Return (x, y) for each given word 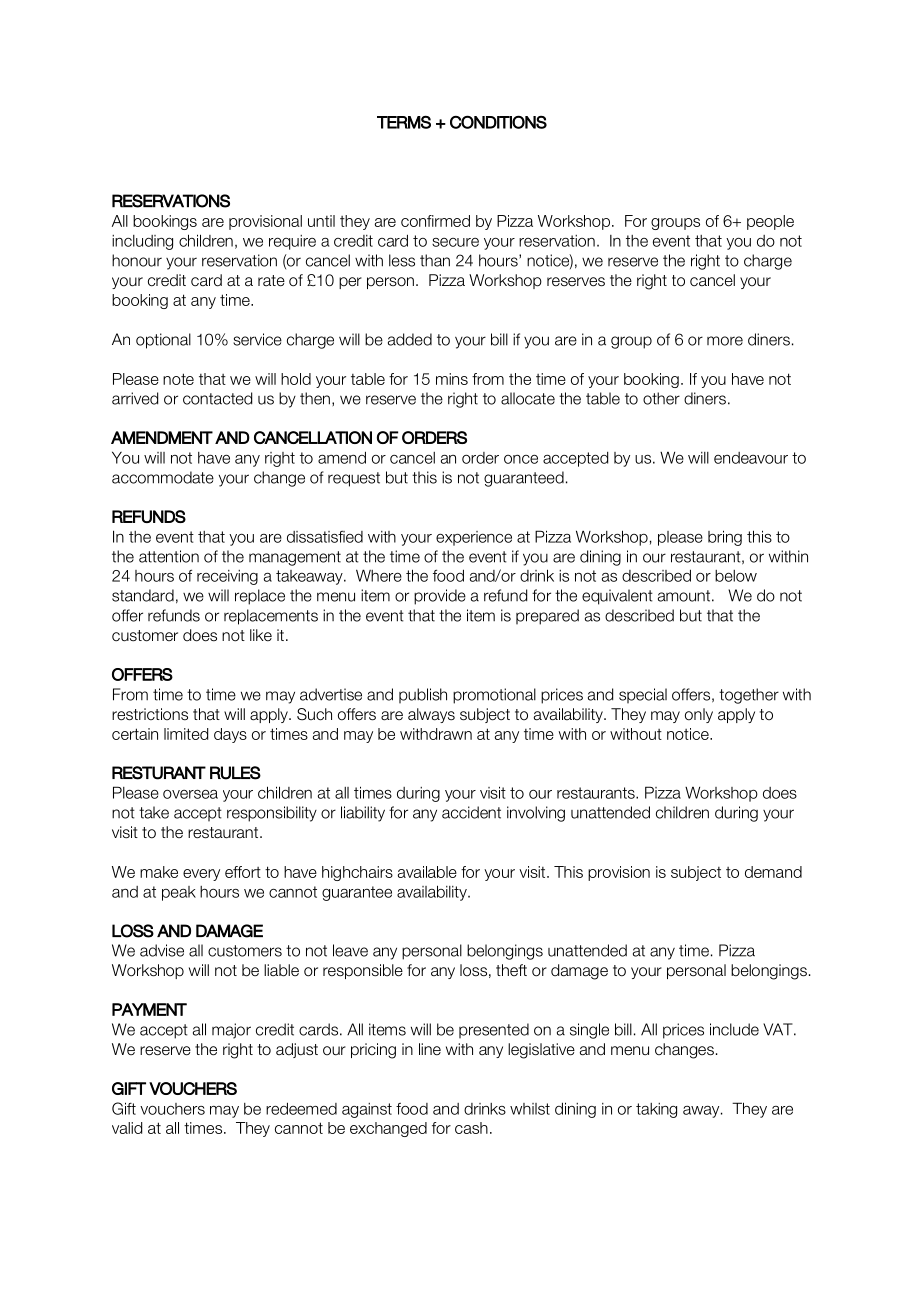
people (770, 222)
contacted (217, 398)
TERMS (404, 122)
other (661, 398)
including (142, 242)
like (261, 635)
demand (773, 872)
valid (127, 1128)
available (427, 872)
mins (452, 379)
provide (440, 597)
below (736, 576)
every (201, 875)
